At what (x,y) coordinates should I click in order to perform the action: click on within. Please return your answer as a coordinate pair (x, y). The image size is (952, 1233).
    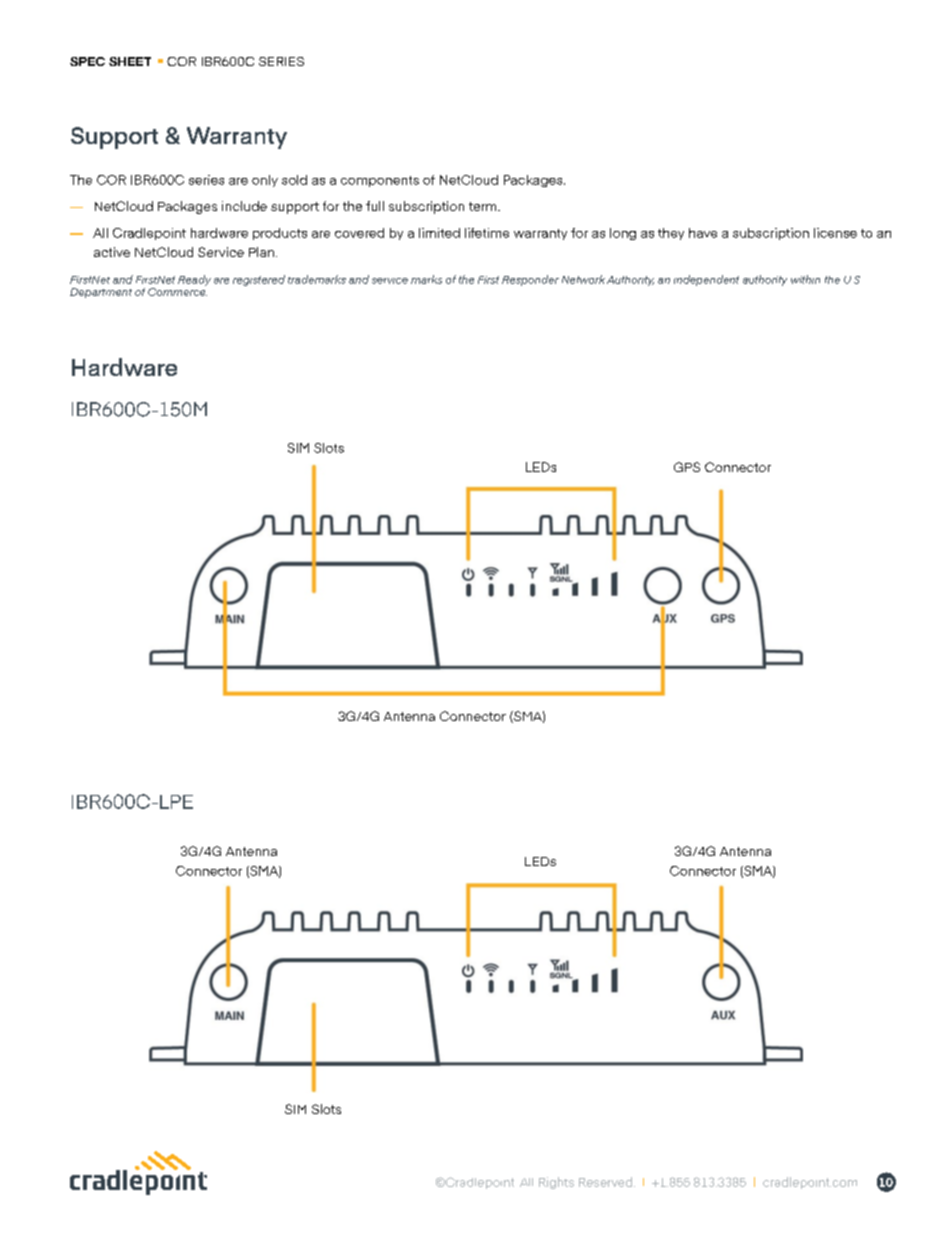
    Looking at the image, I should click on (805, 279).
